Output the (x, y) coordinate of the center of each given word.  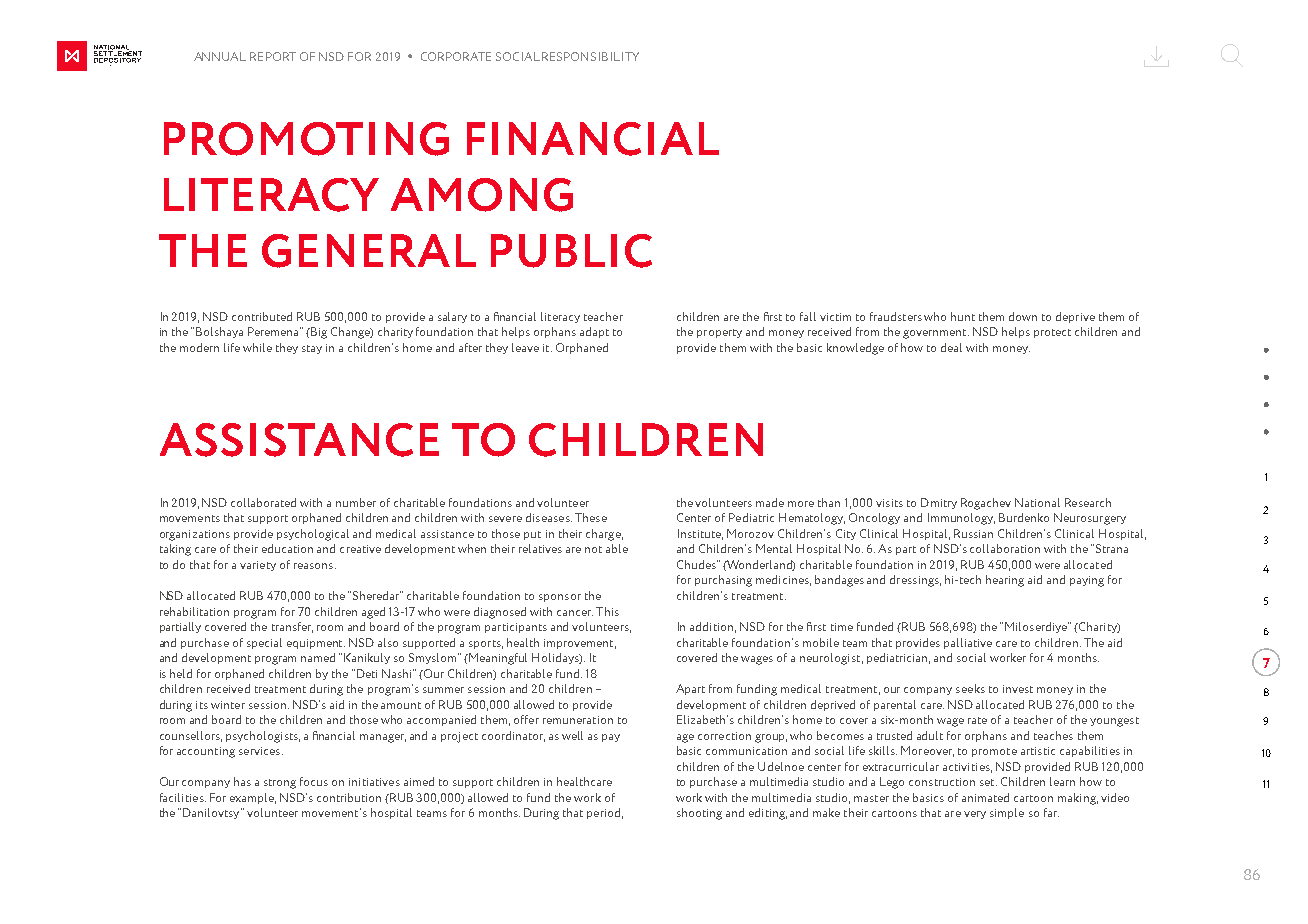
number (356, 502)
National (1037, 502)
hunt (963, 316)
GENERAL (369, 251)
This (607, 611)
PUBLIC (571, 251)
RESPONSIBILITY (590, 56)
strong (280, 784)
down (1023, 316)
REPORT (273, 56)
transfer (292, 627)
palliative (968, 643)
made (770, 502)
